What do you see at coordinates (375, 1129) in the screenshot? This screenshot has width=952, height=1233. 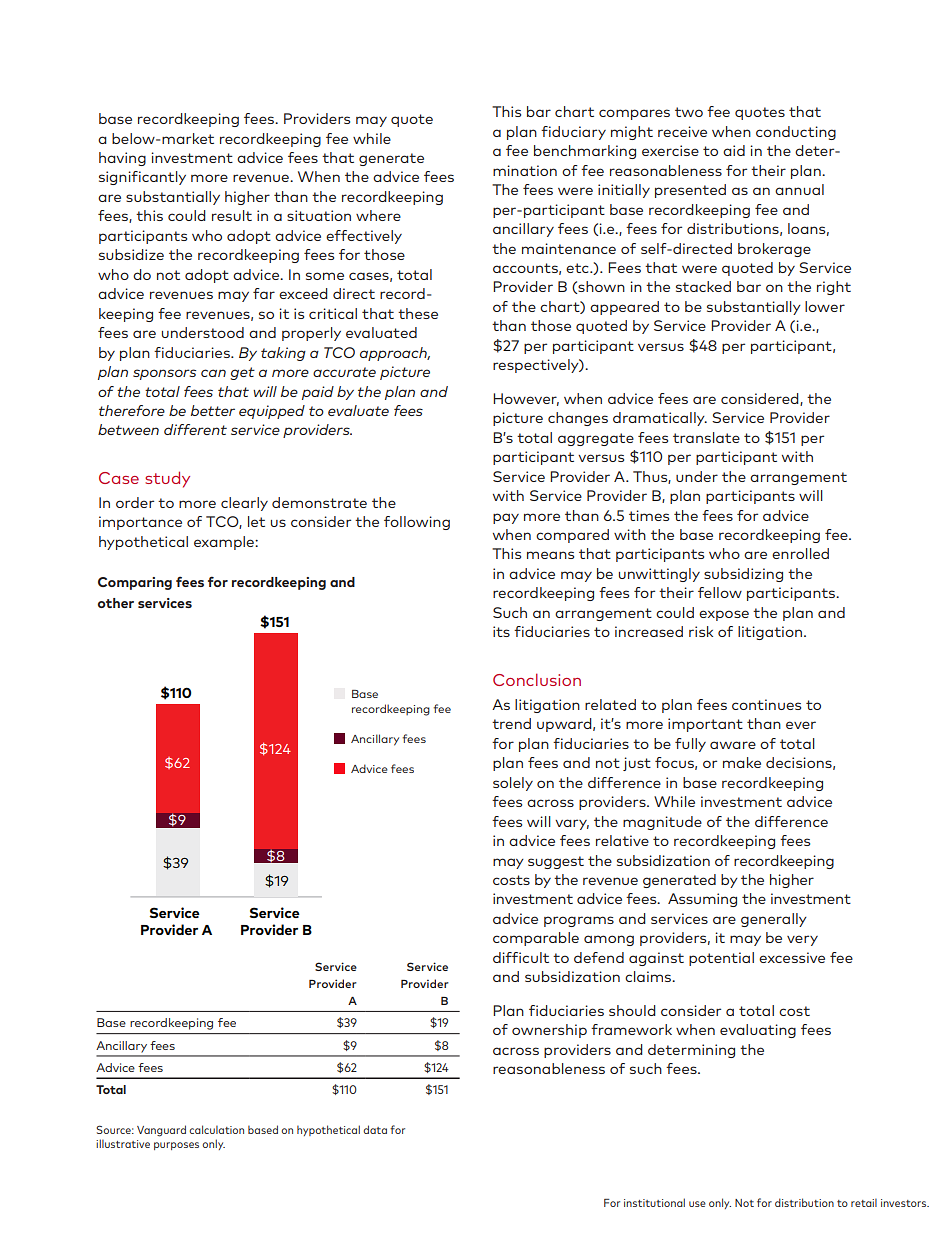 I see `data` at bounding box center [375, 1129].
